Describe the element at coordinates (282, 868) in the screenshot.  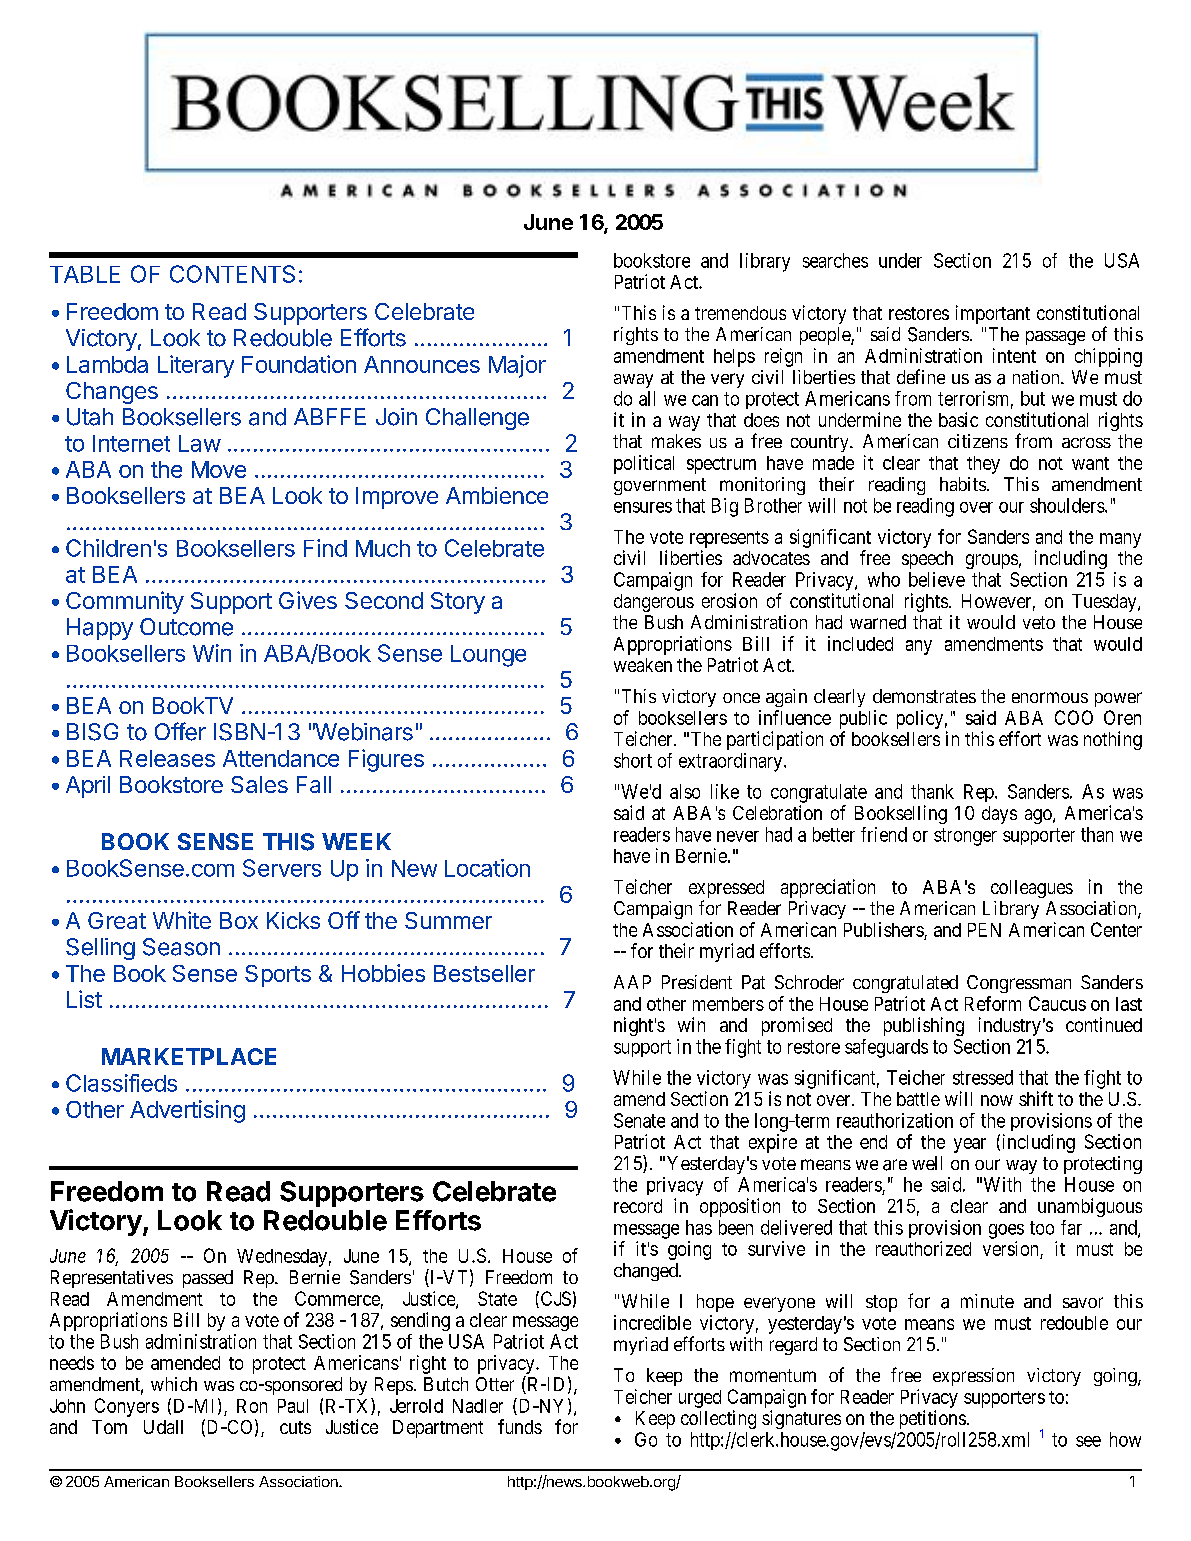
I see `Servers` at that location.
